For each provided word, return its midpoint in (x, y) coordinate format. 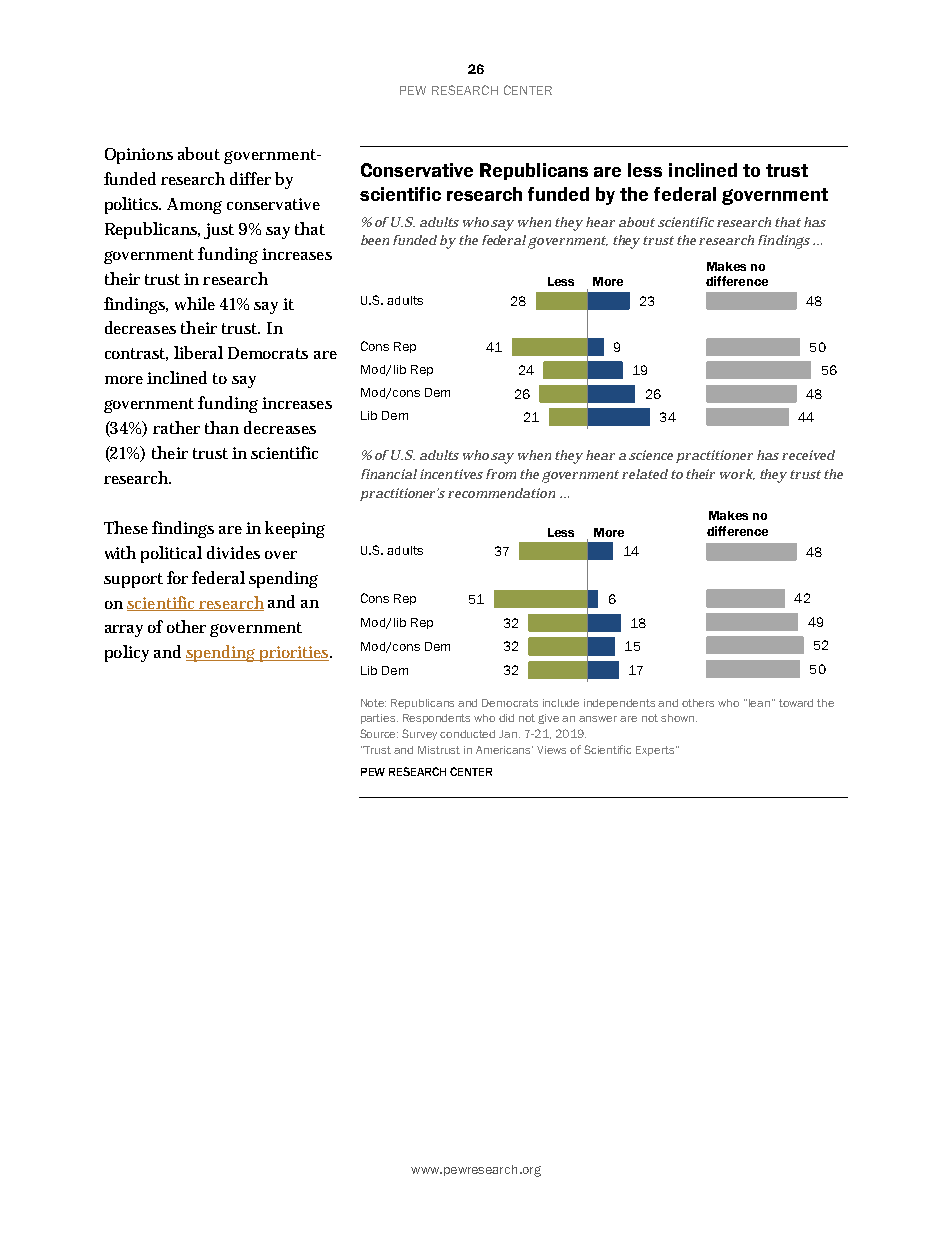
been (375, 240)
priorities (294, 654)
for (177, 577)
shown (679, 718)
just (219, 231)
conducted (467, 734)
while (195, 303)
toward (796, 703)
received (808, 455)
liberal (198, 352)
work (737, 474)
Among (194, 206)
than (222, 427)
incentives (451, 474)
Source (379, 733)
